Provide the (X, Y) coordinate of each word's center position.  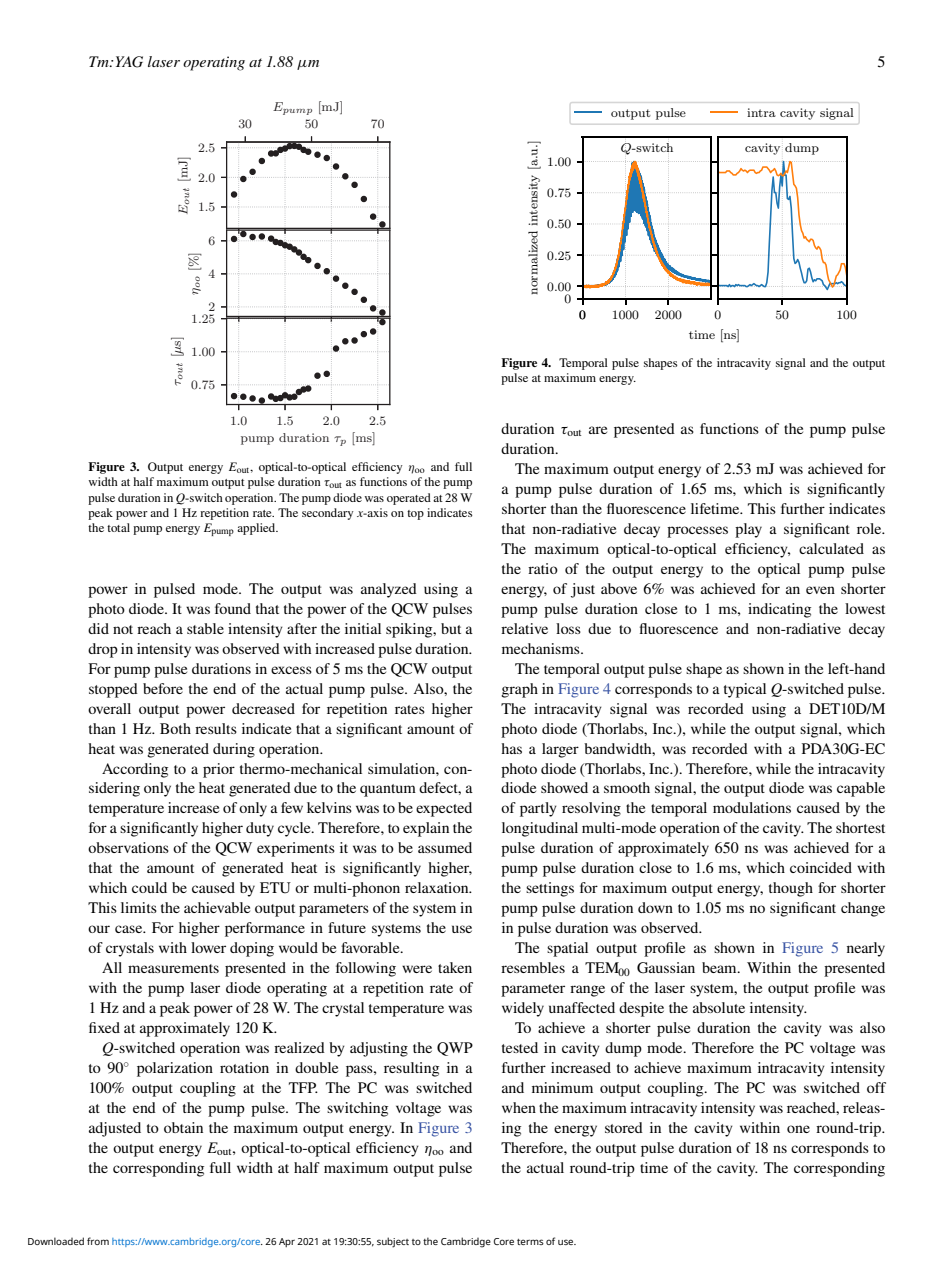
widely (523, 1009)
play (748, 530)
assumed (445, 847)
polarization (175, 1069)
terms (530, 1242)
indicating (779, 610)
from (98, 1241)
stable (205, 628)
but (451, 628)
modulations (752, 807)
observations (128, 847)
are (598, 430)
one (798, 1129)
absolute (719, 1007)
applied (257, 529)
